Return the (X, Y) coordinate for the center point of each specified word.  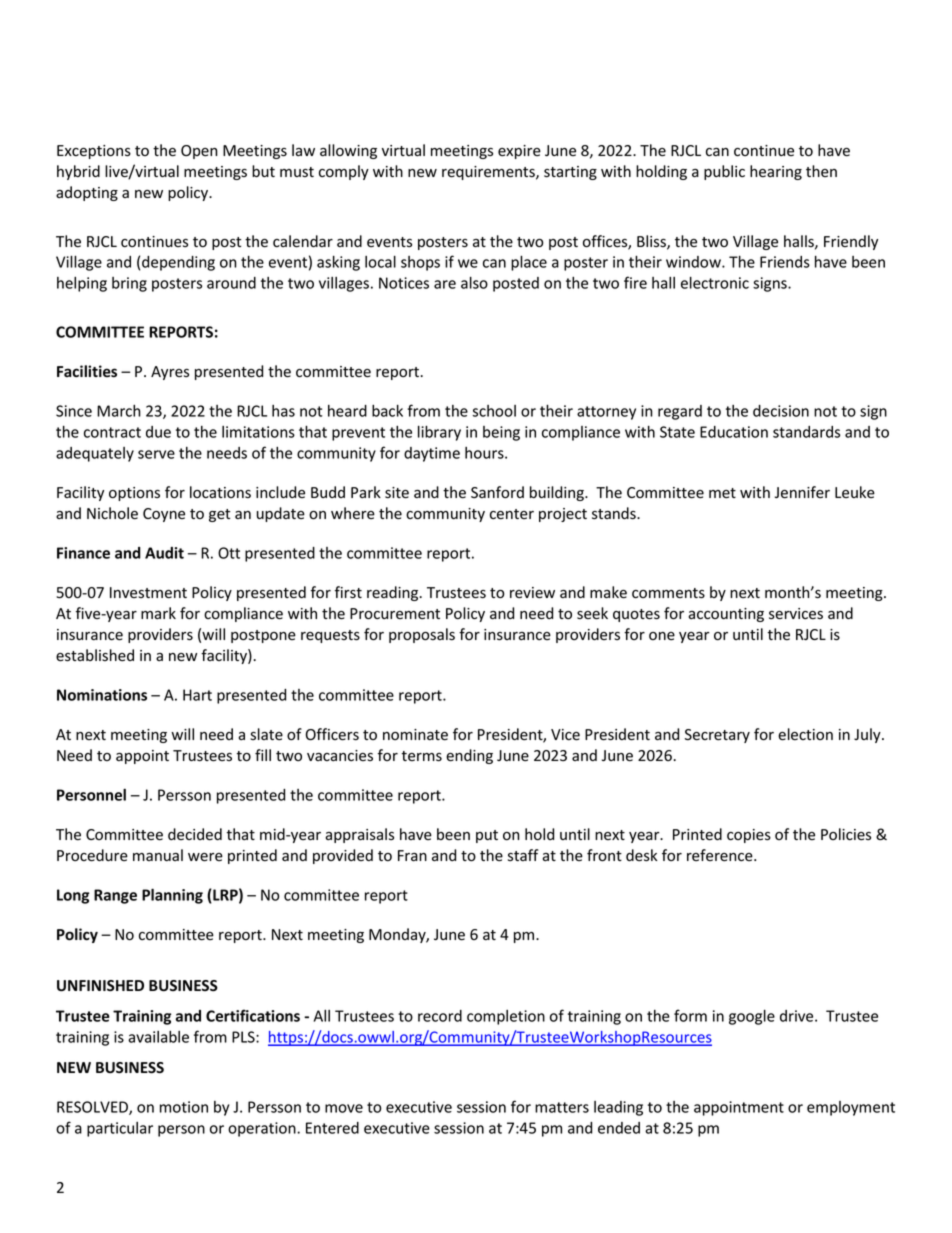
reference (721, 855)
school (494, 411)
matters (562, 1107)
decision (781, 411)
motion (184, 1107)
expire (519, 152)
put (487, 836)
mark (158, 613)
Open (199, 152)
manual (158, 855)
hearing (776, 172)
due (158, 432)
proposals (422, 635)
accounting (726, 615)
